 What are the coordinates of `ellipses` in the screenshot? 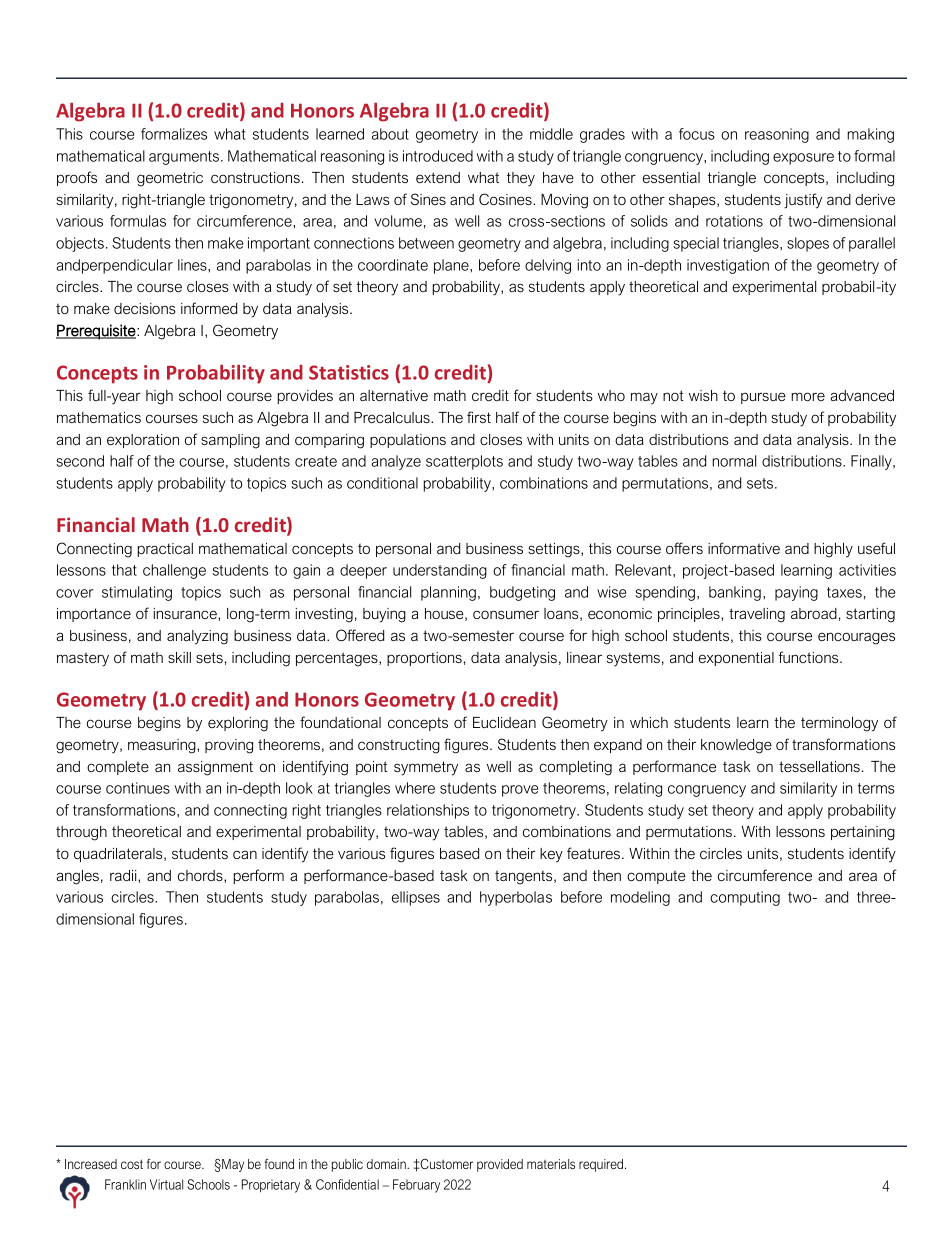 It's located at (416, 898).
